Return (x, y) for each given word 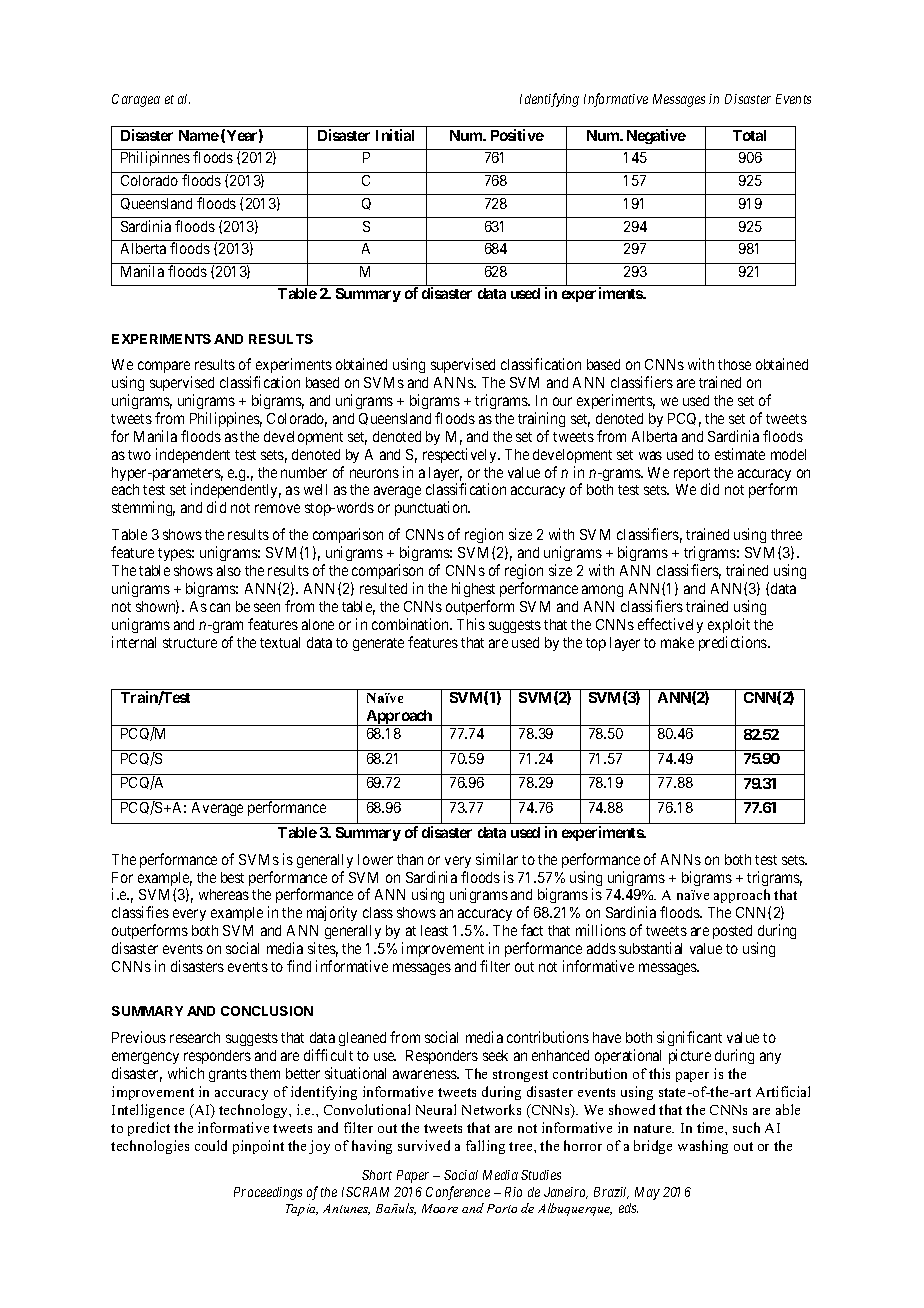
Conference (458, 1193)
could (211, 1145)
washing (703, 1147)
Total (749, 135)
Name (199, 135)
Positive (517, 135)
